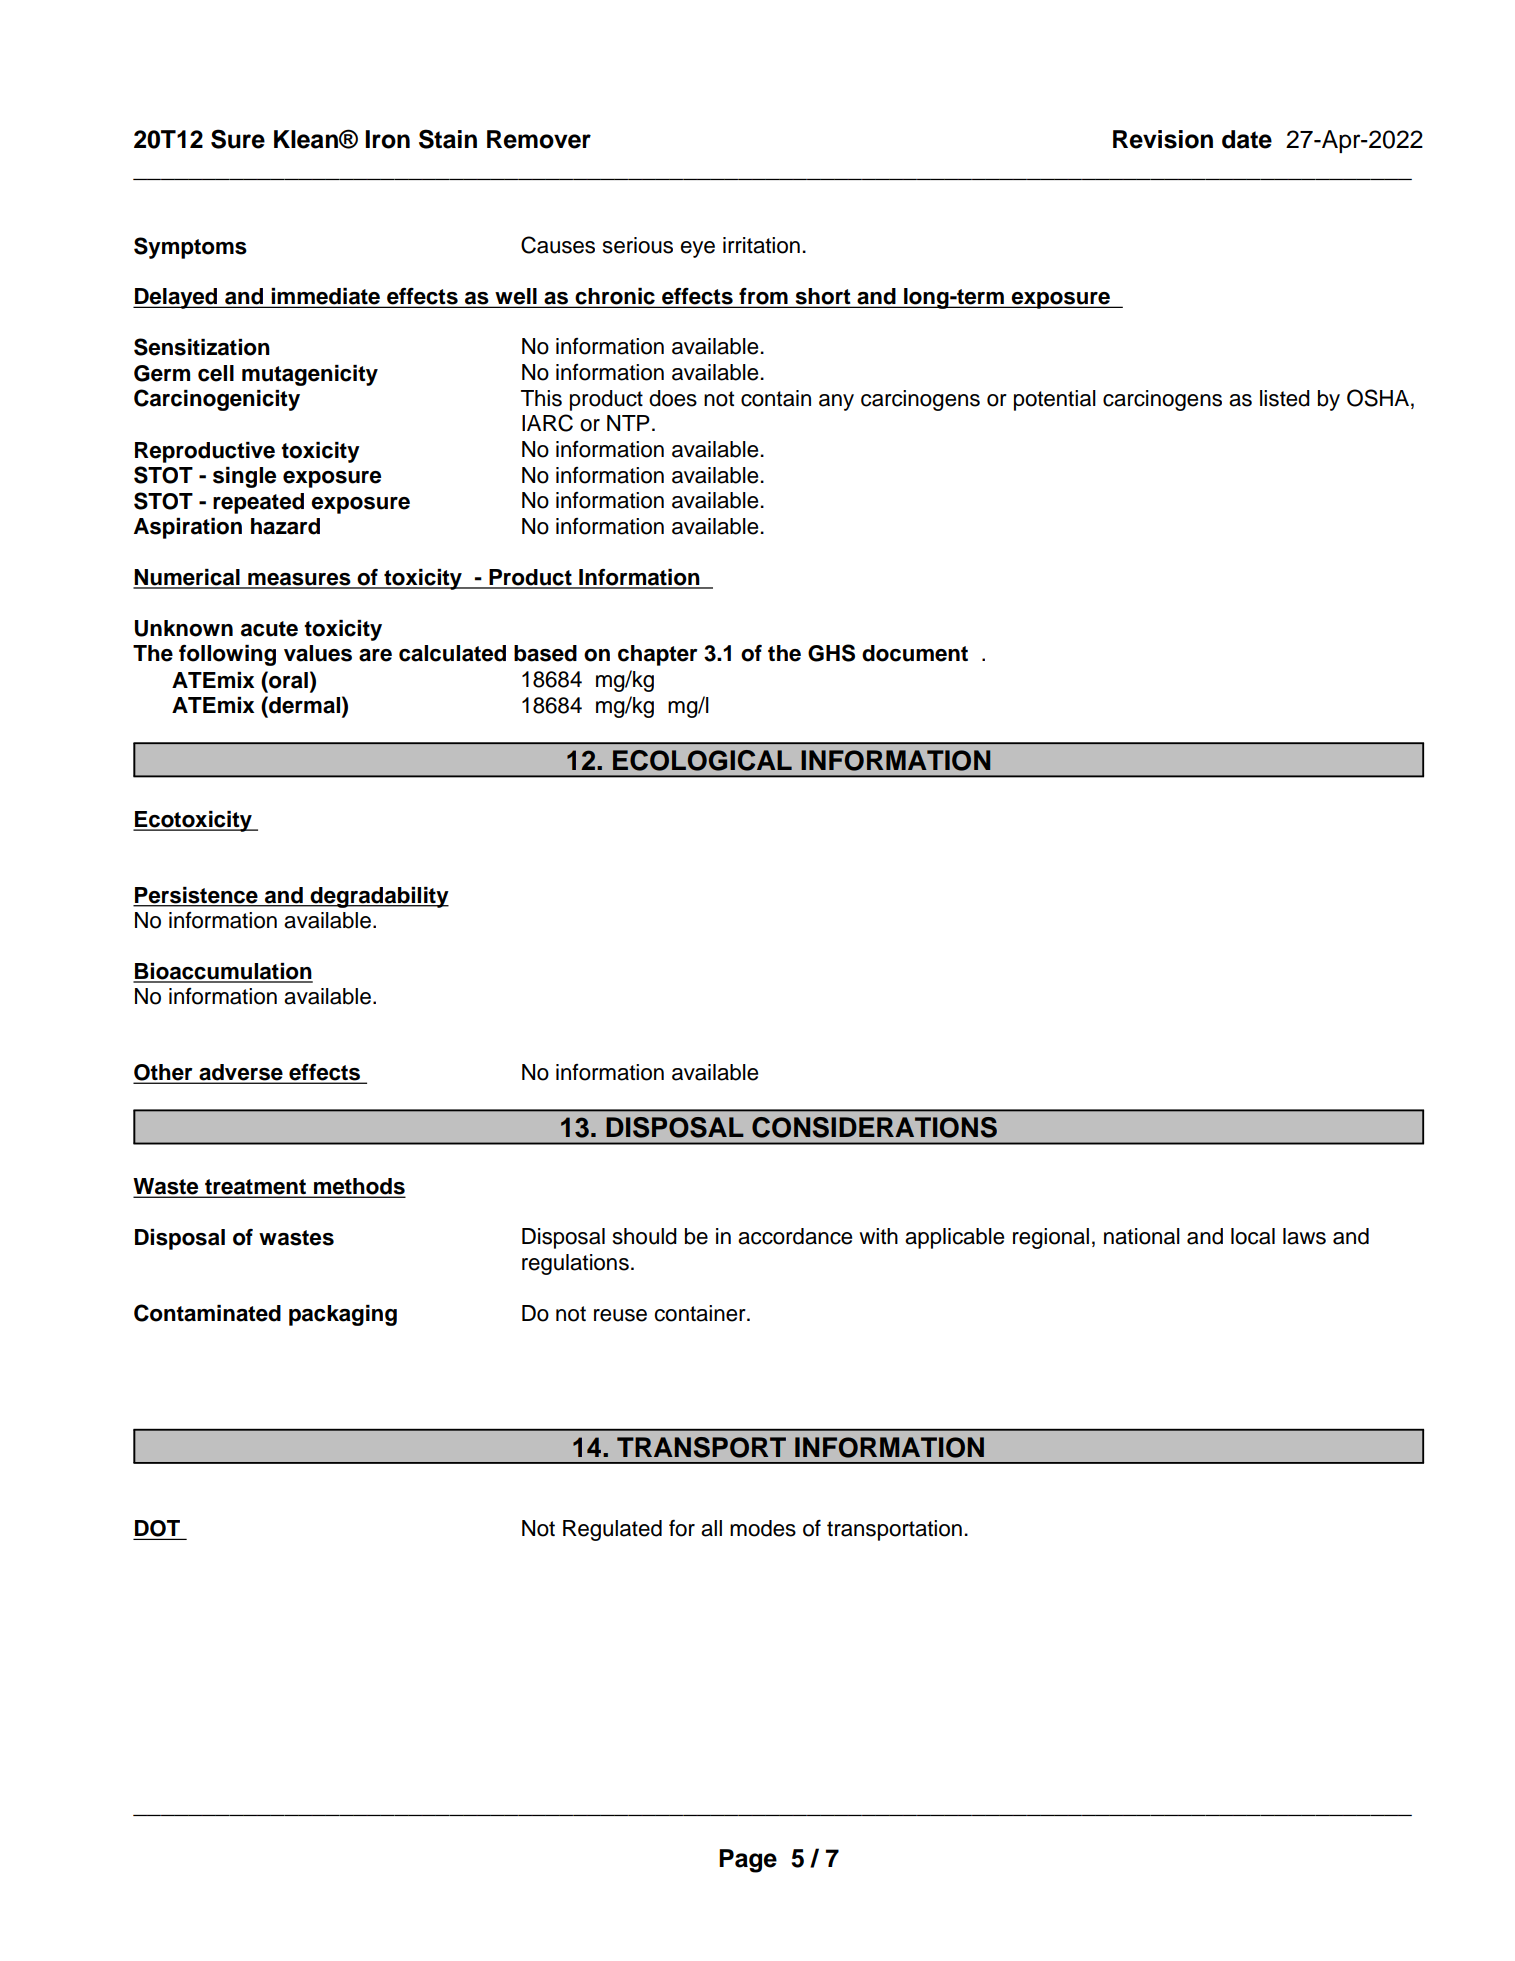 The width and height of the image is (1515, 1961). Describe the element at coordinates (1163, 139) in the image. I see `Revision` at that location.
